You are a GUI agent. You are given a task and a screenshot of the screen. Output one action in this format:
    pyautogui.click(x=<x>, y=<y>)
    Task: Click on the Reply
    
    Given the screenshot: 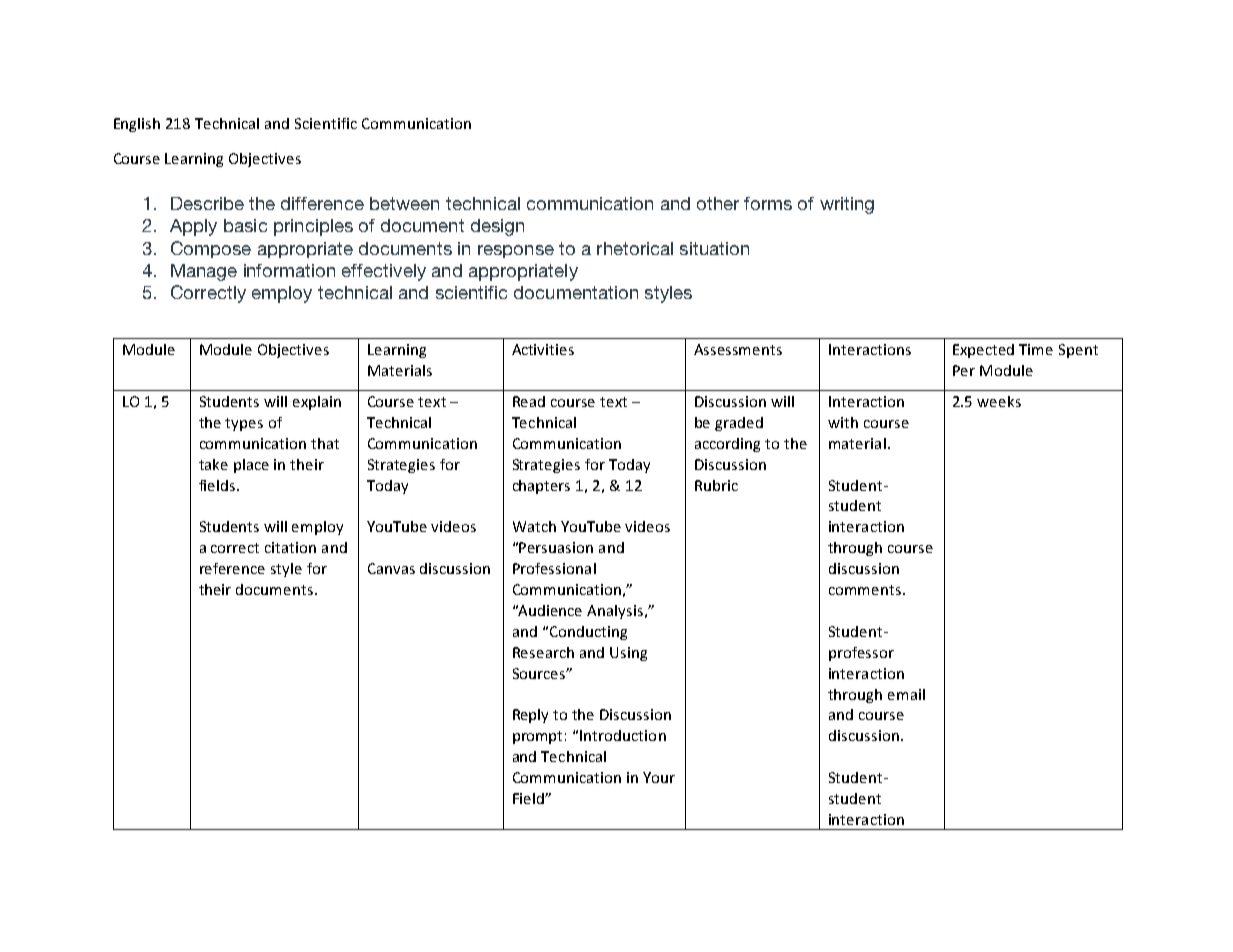 What is the action you would take?
    pyautogui.click(x=530, y=716)
